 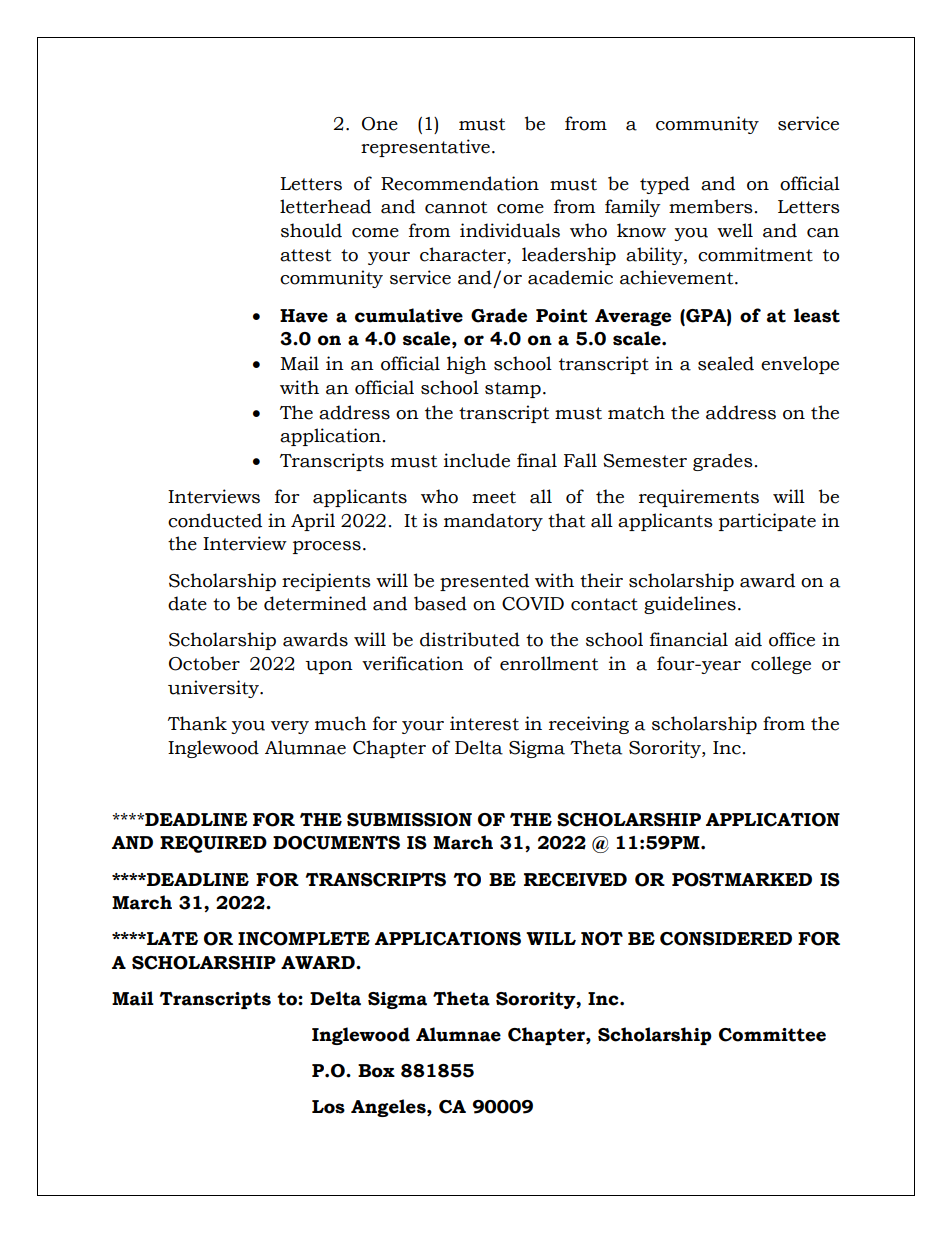 I want to click on date, so click(x=187, y=603).
